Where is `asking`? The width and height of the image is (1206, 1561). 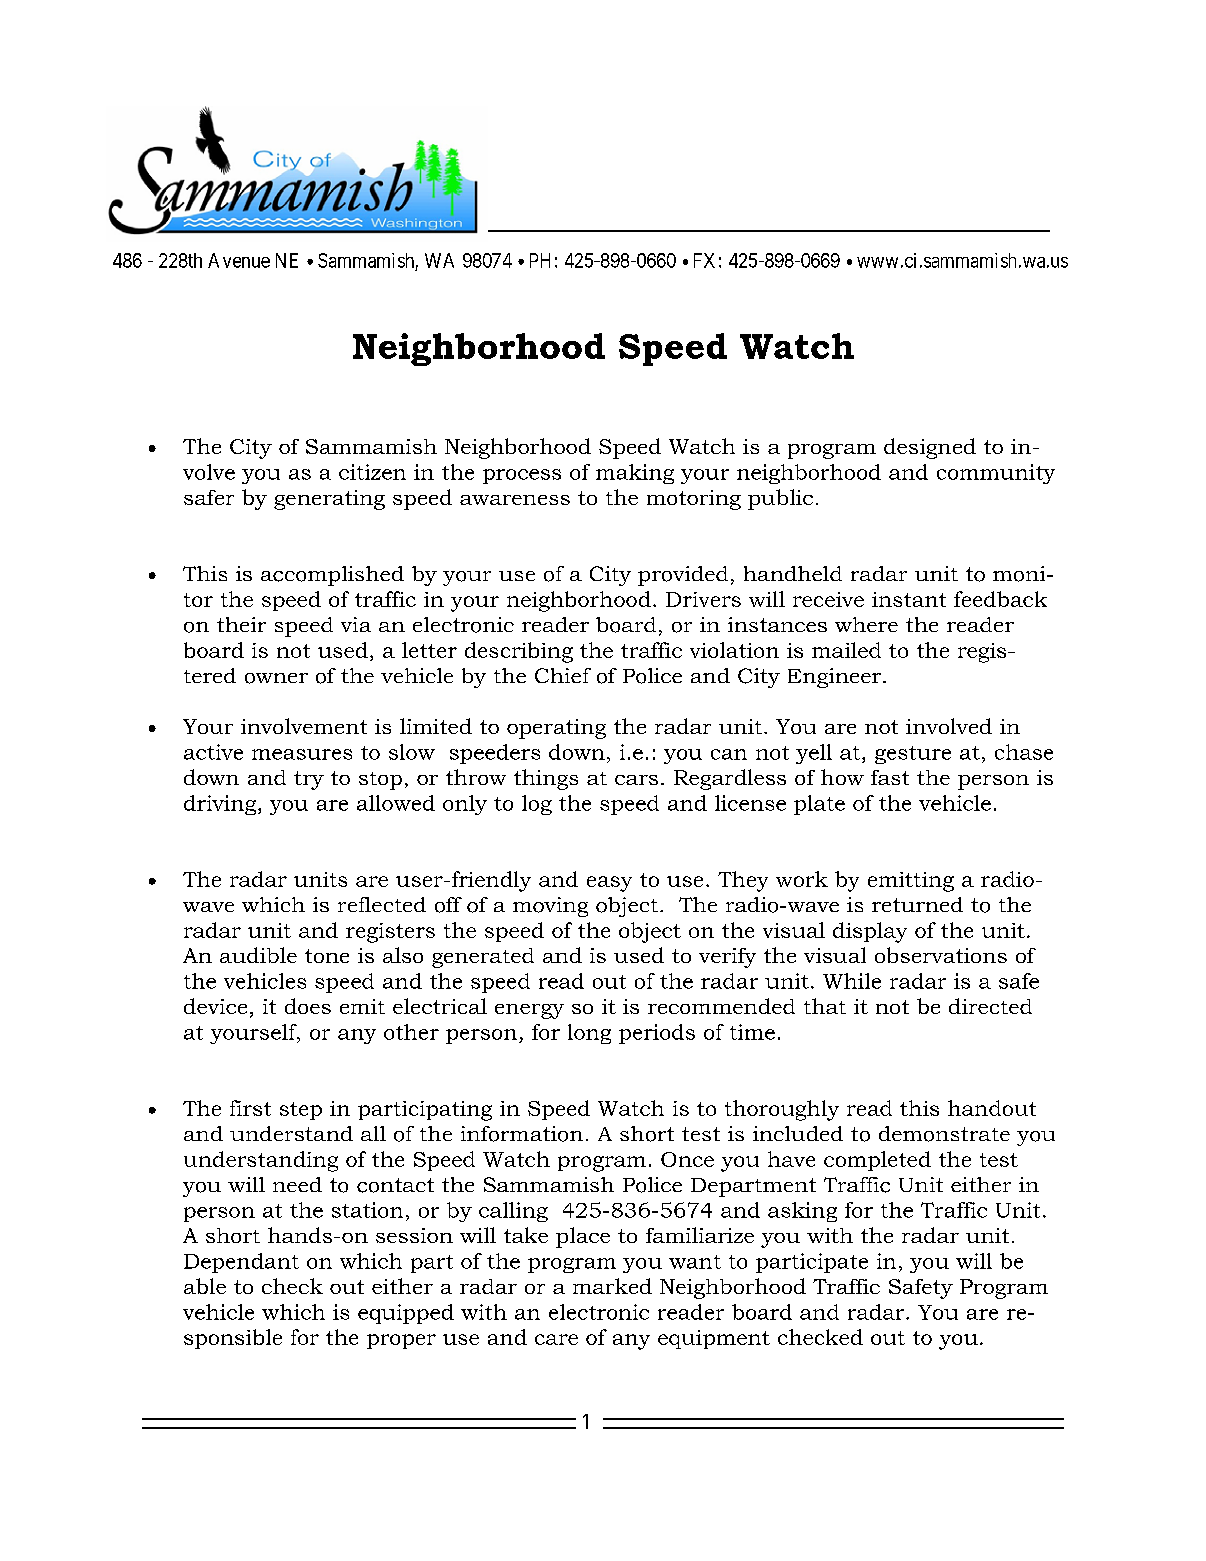 asking is located at coordinates (802, 1212).
